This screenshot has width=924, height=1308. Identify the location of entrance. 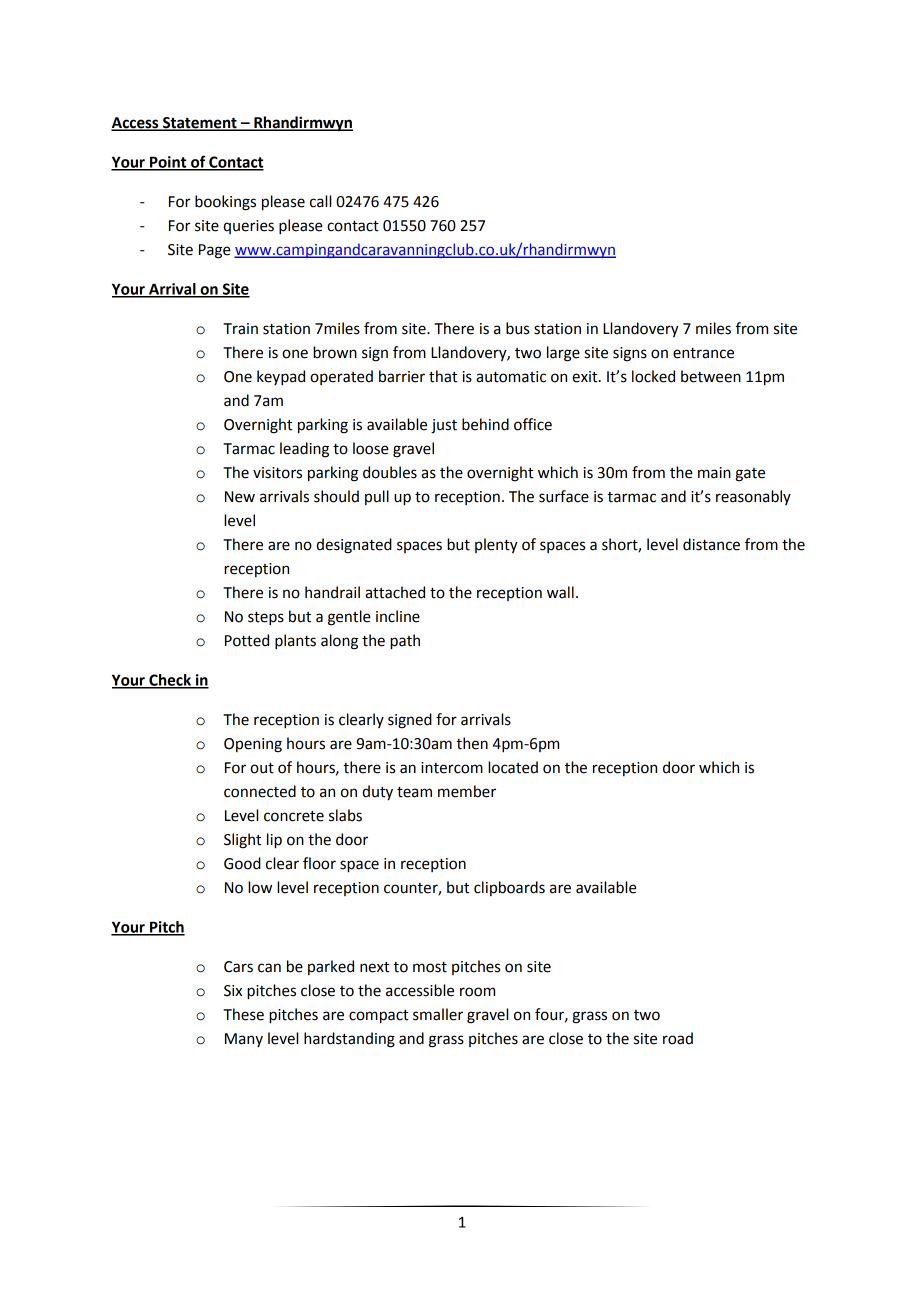
(703, 353).
